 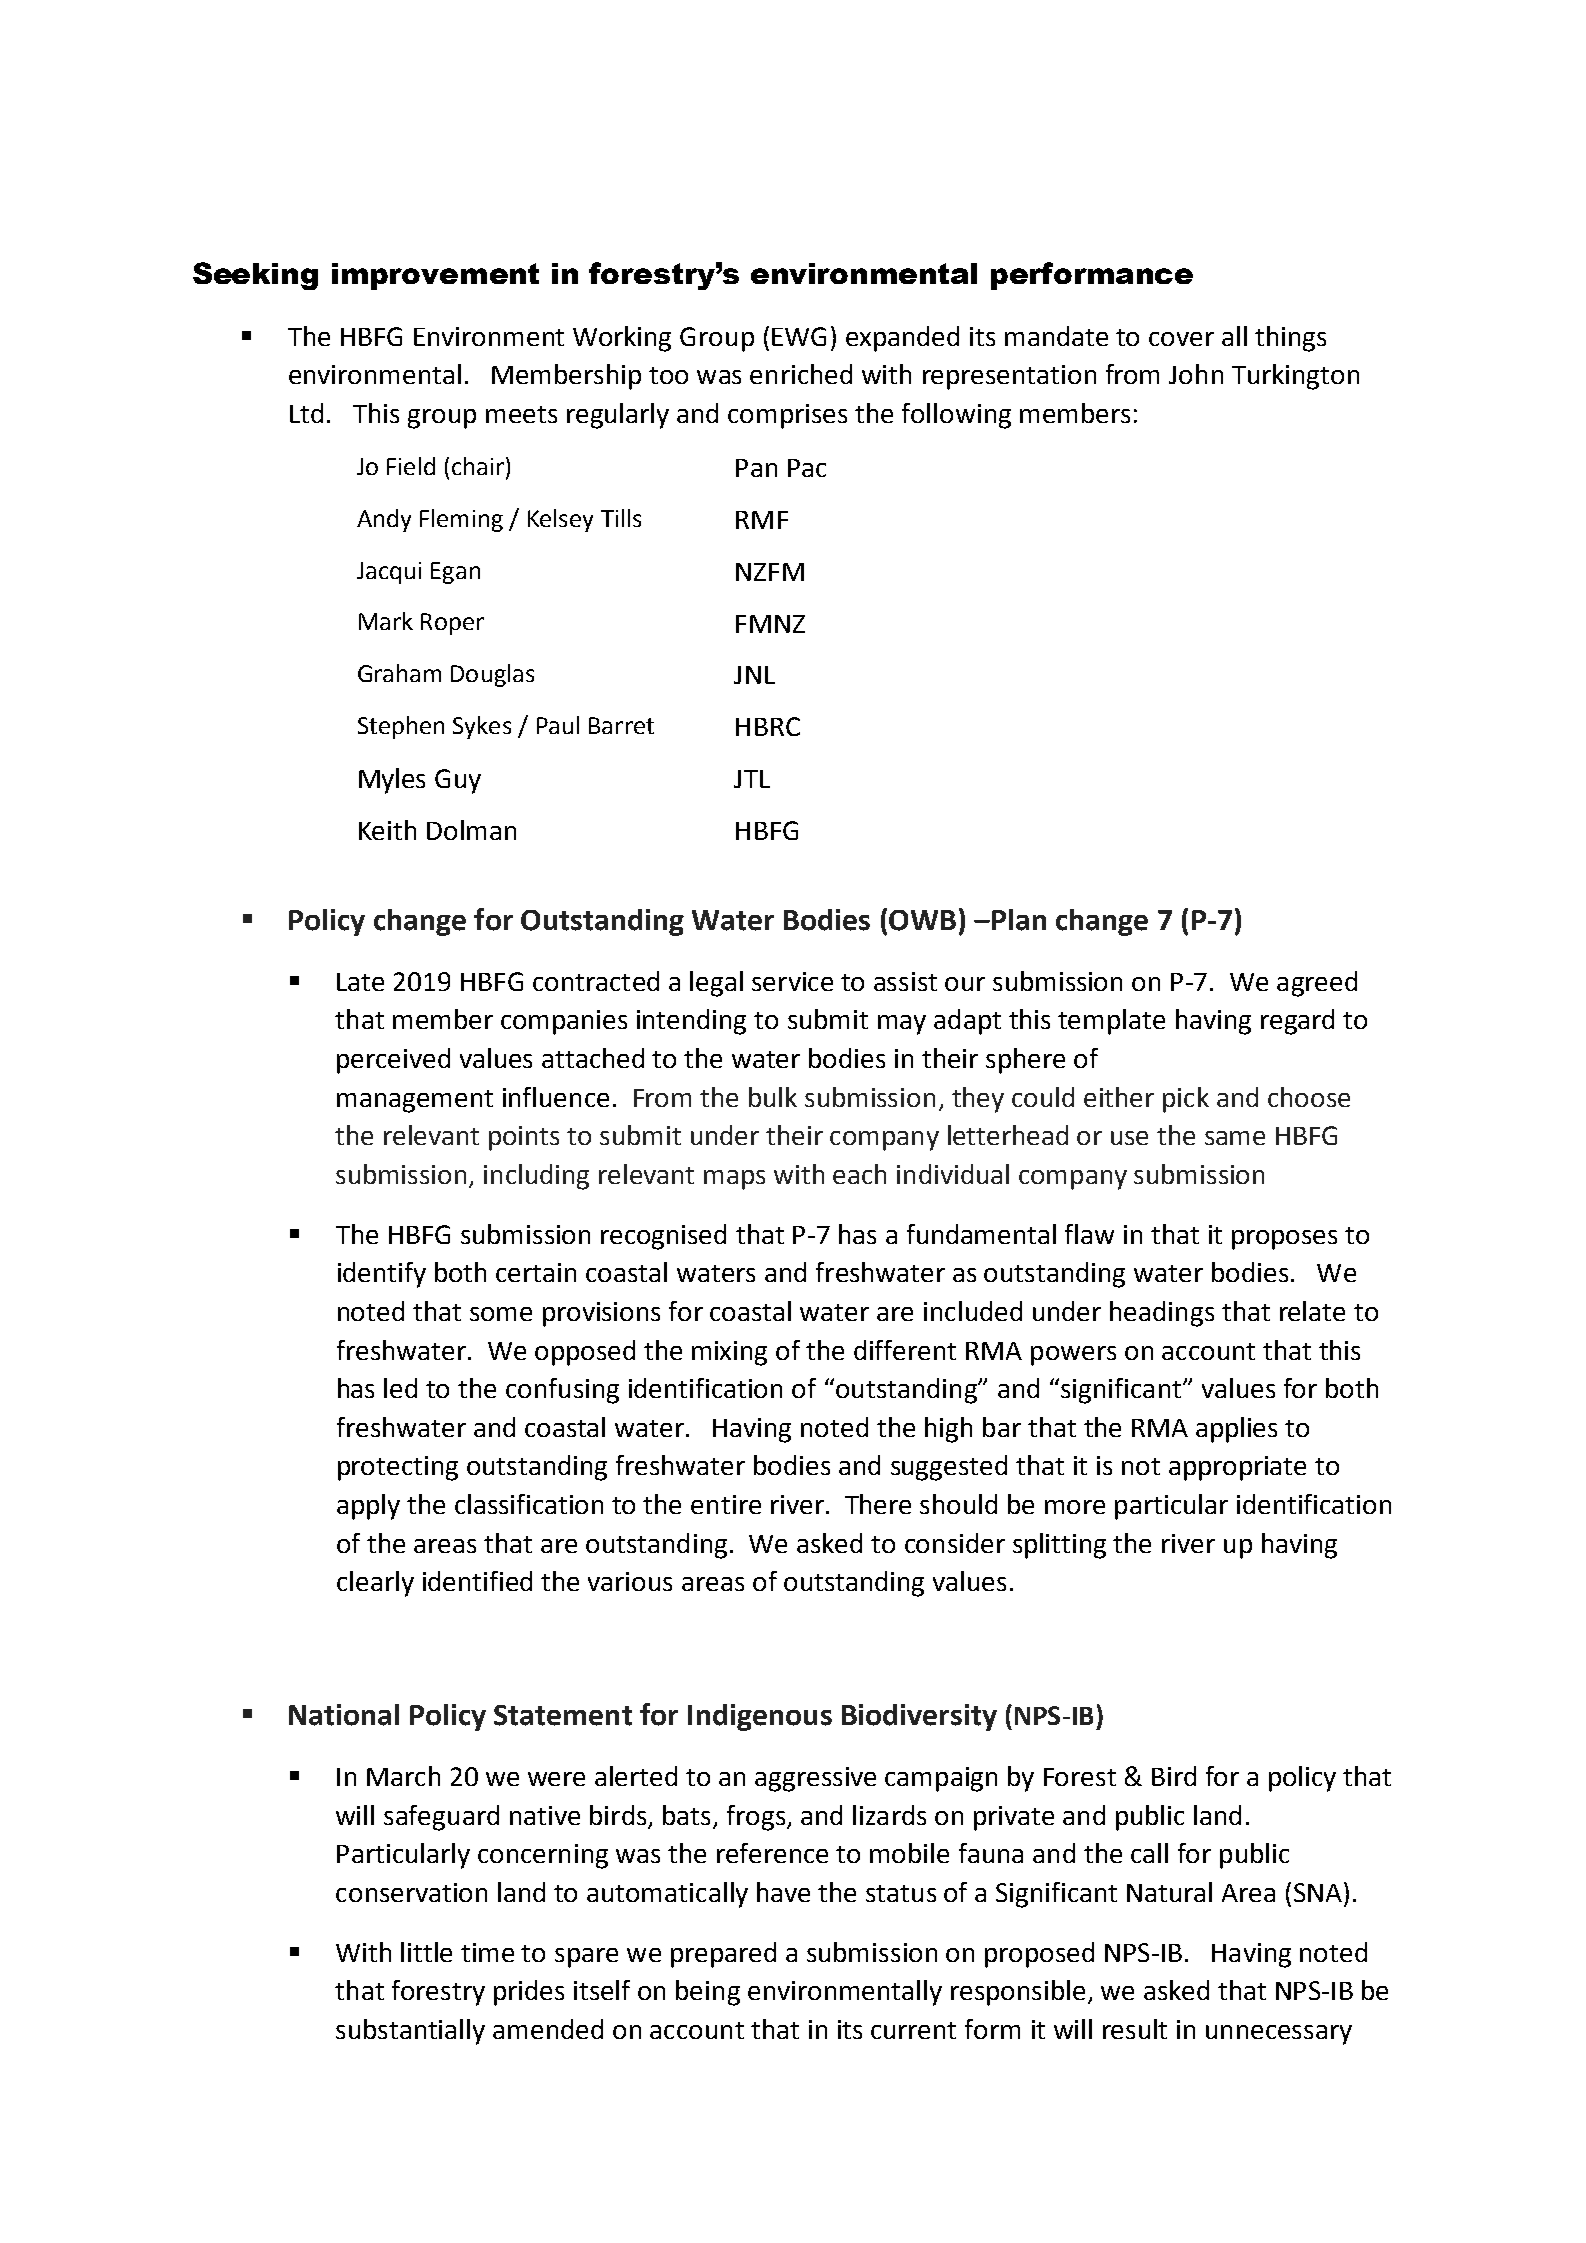 I want to click on Indigenous, so click(x=760, y=1717).
